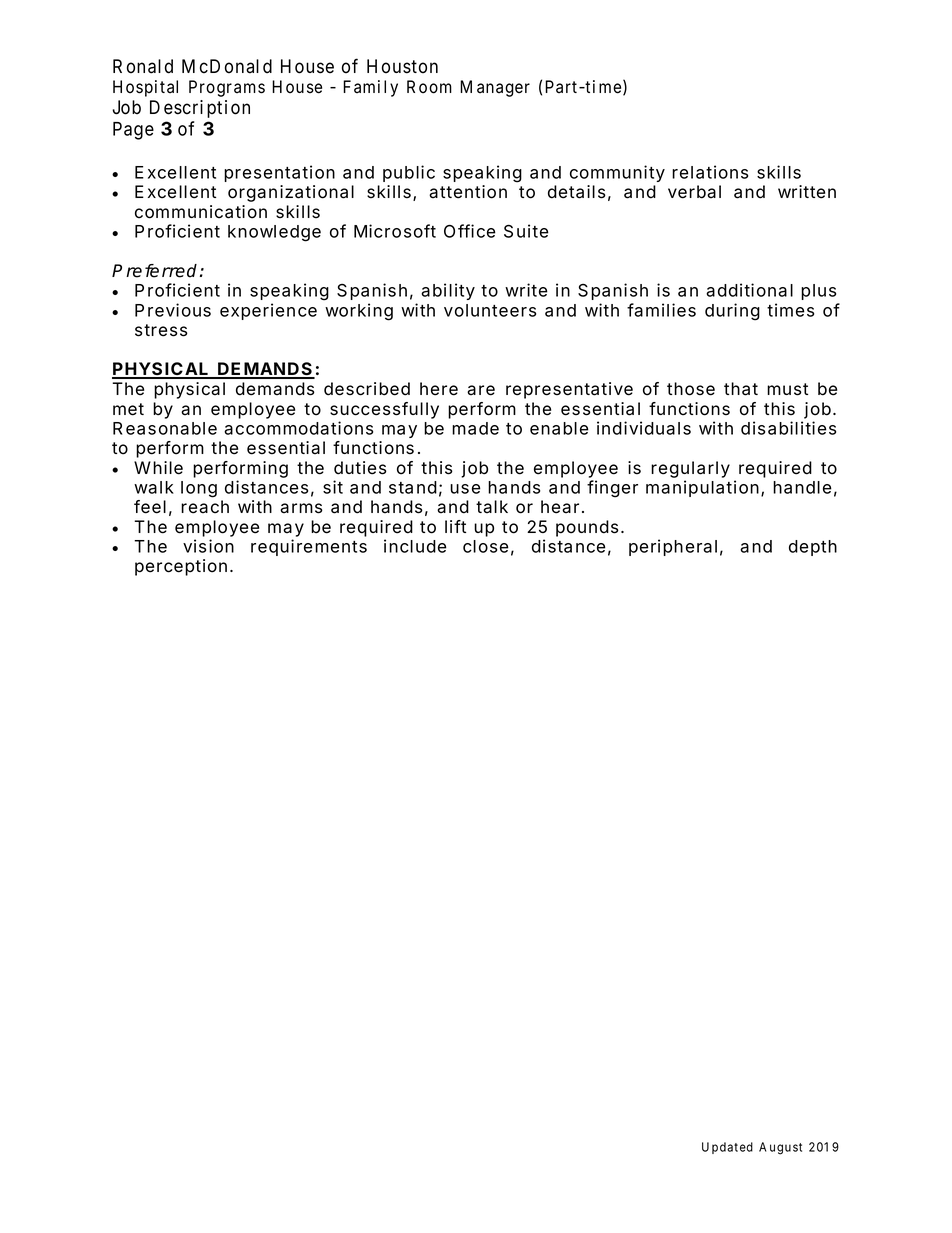 The width and height of the screenshot is (952, 1233). Describe the element at coordinates (429, 87) in the screenshot. I see `Room` at that location.
